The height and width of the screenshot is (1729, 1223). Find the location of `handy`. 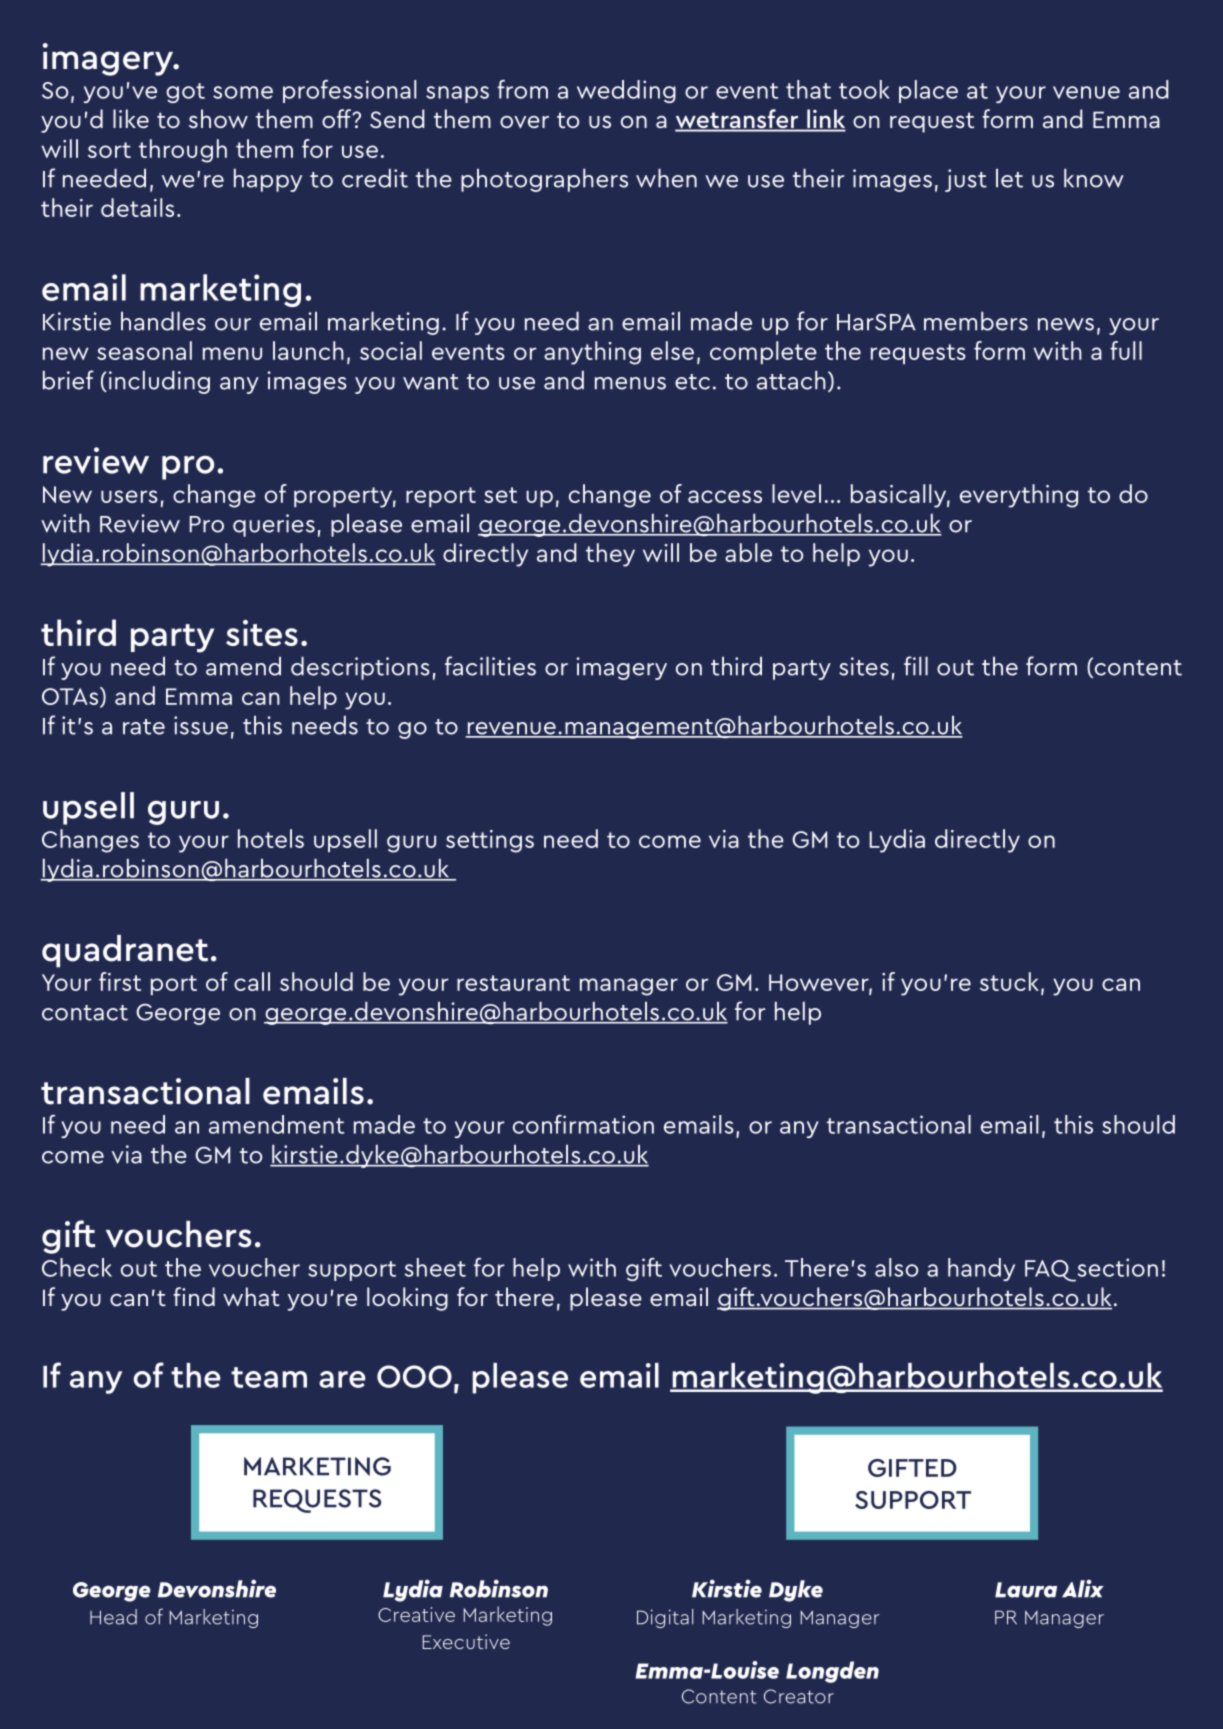

handy is located at coordinates (981, 1269).
